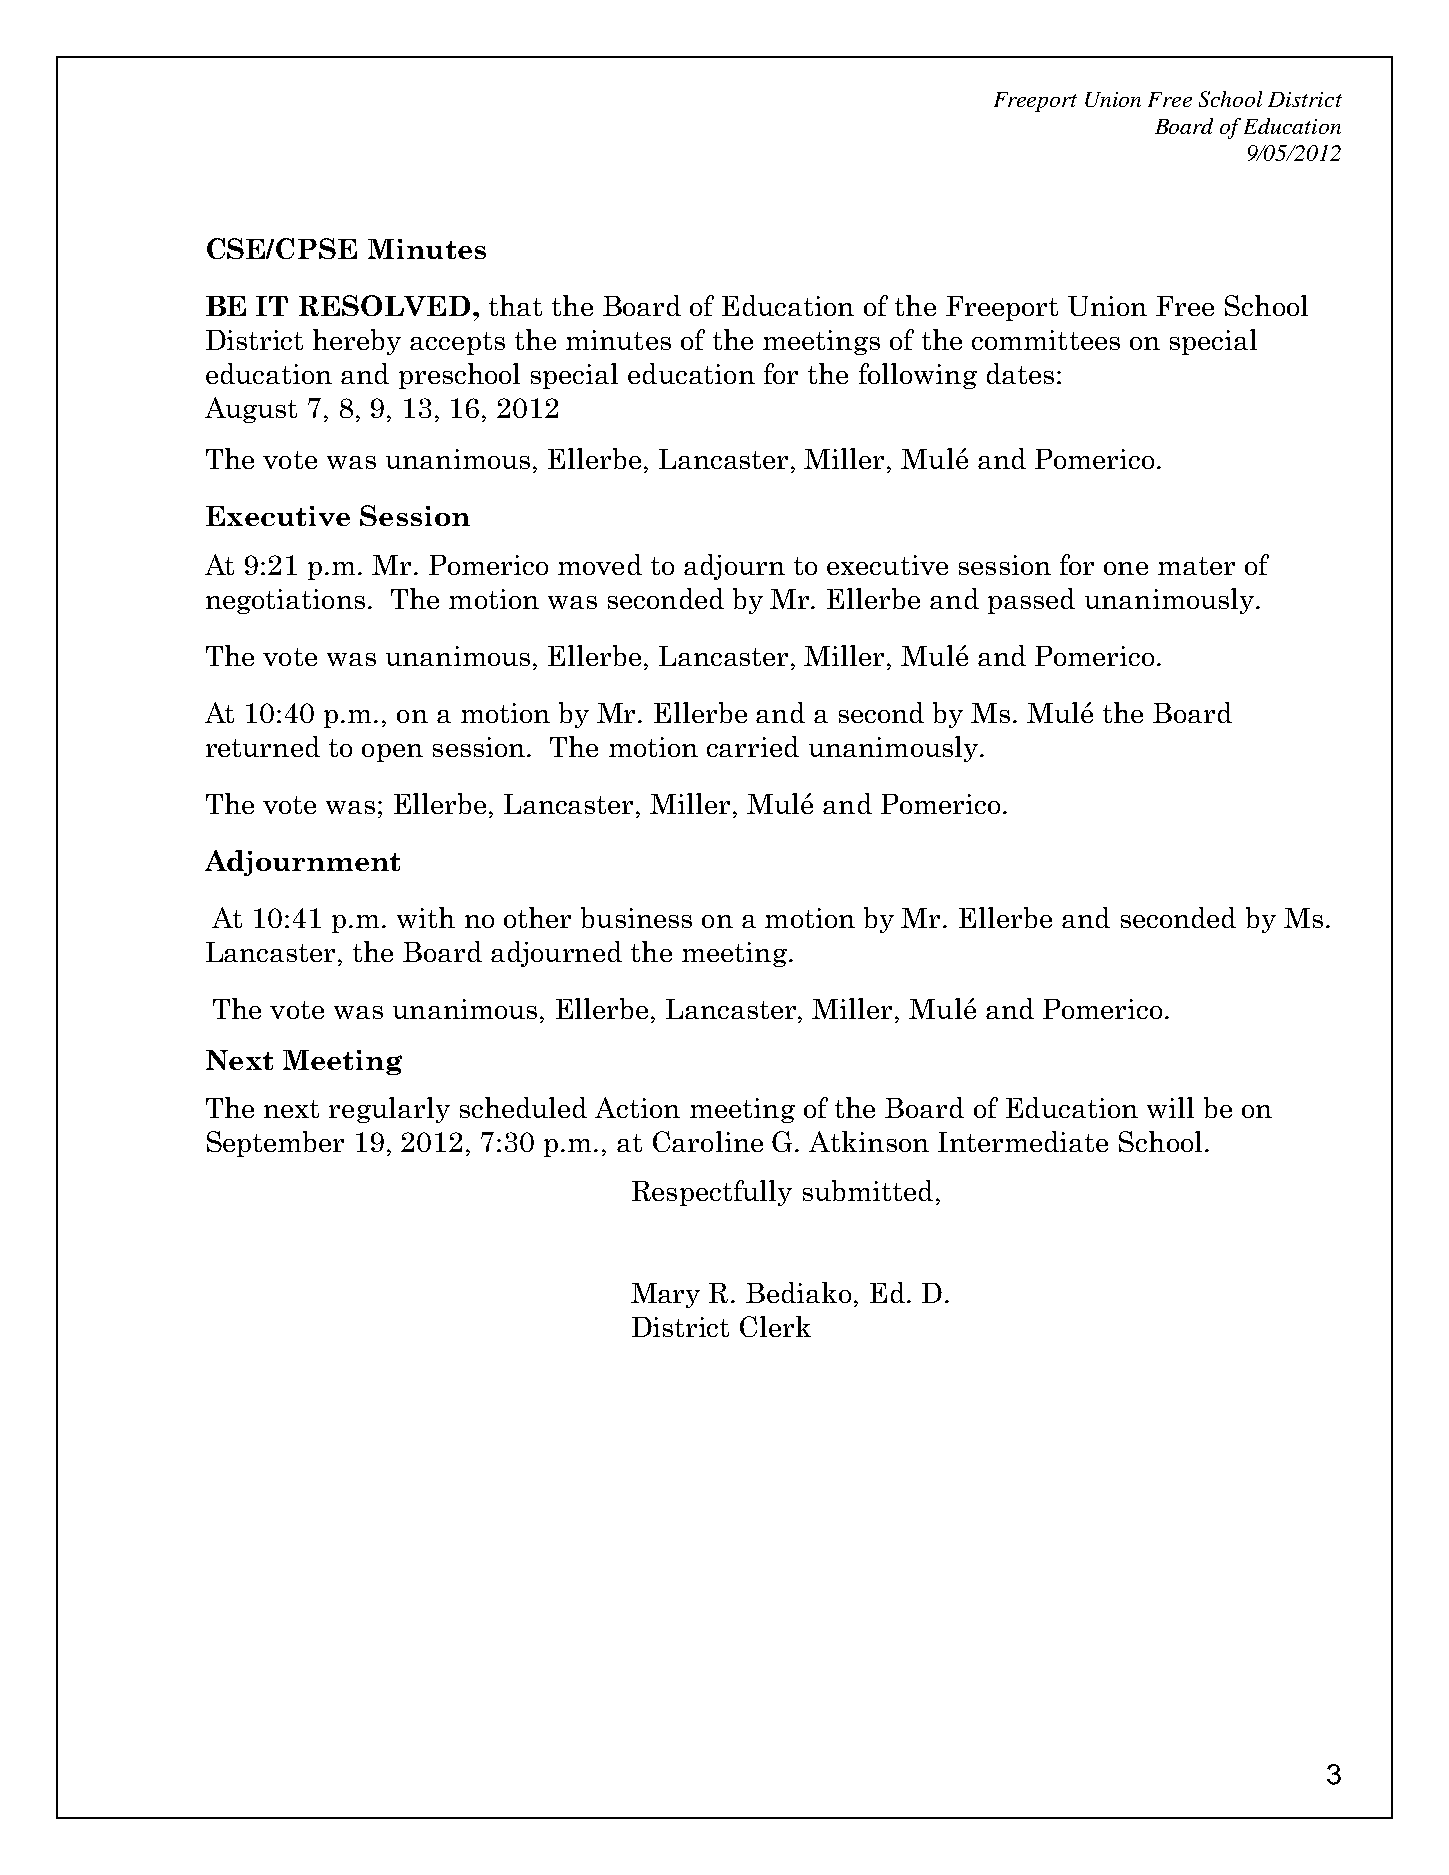  I want to click on open, so click(392, 753).
